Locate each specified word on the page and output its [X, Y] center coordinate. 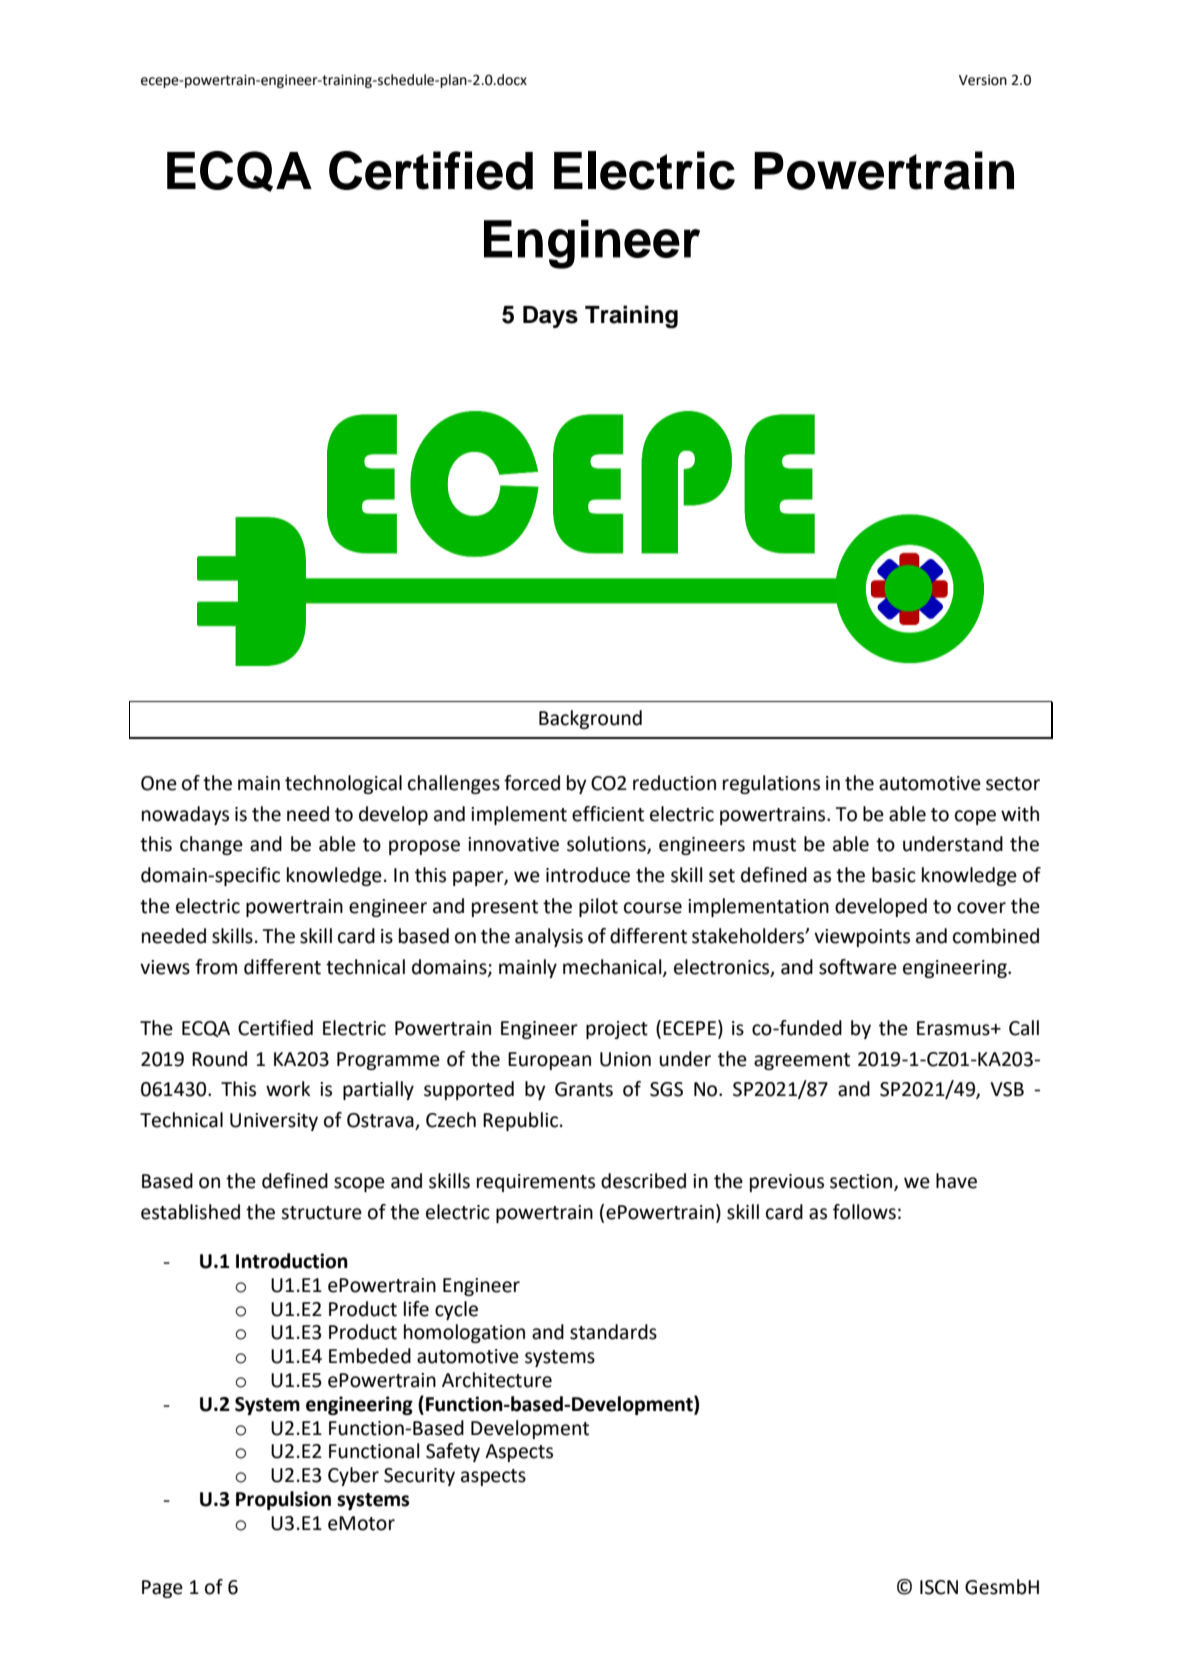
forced [532, 783]
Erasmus [954, 1028]
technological [343, 784]
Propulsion [283, 1500]
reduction [674, 783]
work [288, 1089]
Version [983, 80]
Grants [584, 1089]
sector [1013, 784]
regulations [771, 784]
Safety [453, 1452]
